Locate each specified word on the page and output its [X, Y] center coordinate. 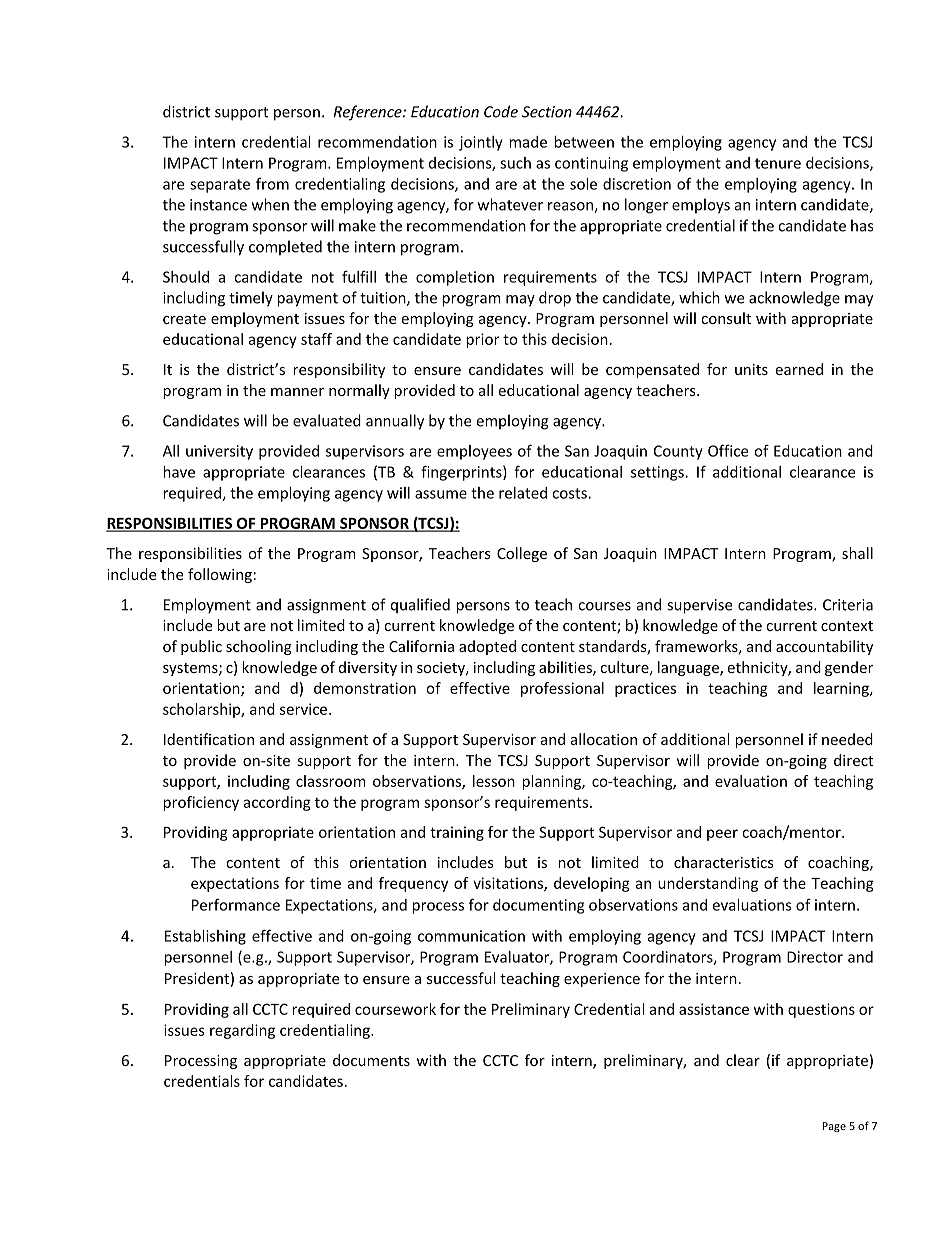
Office [728, 450]
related [523, 493]
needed [847, 739]
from [272, 183]
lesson [494, 781]
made [528, 142]
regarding [242, 1031]
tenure [778, 163]
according [277, 803]
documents [371, 1060]
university [219, 452]
